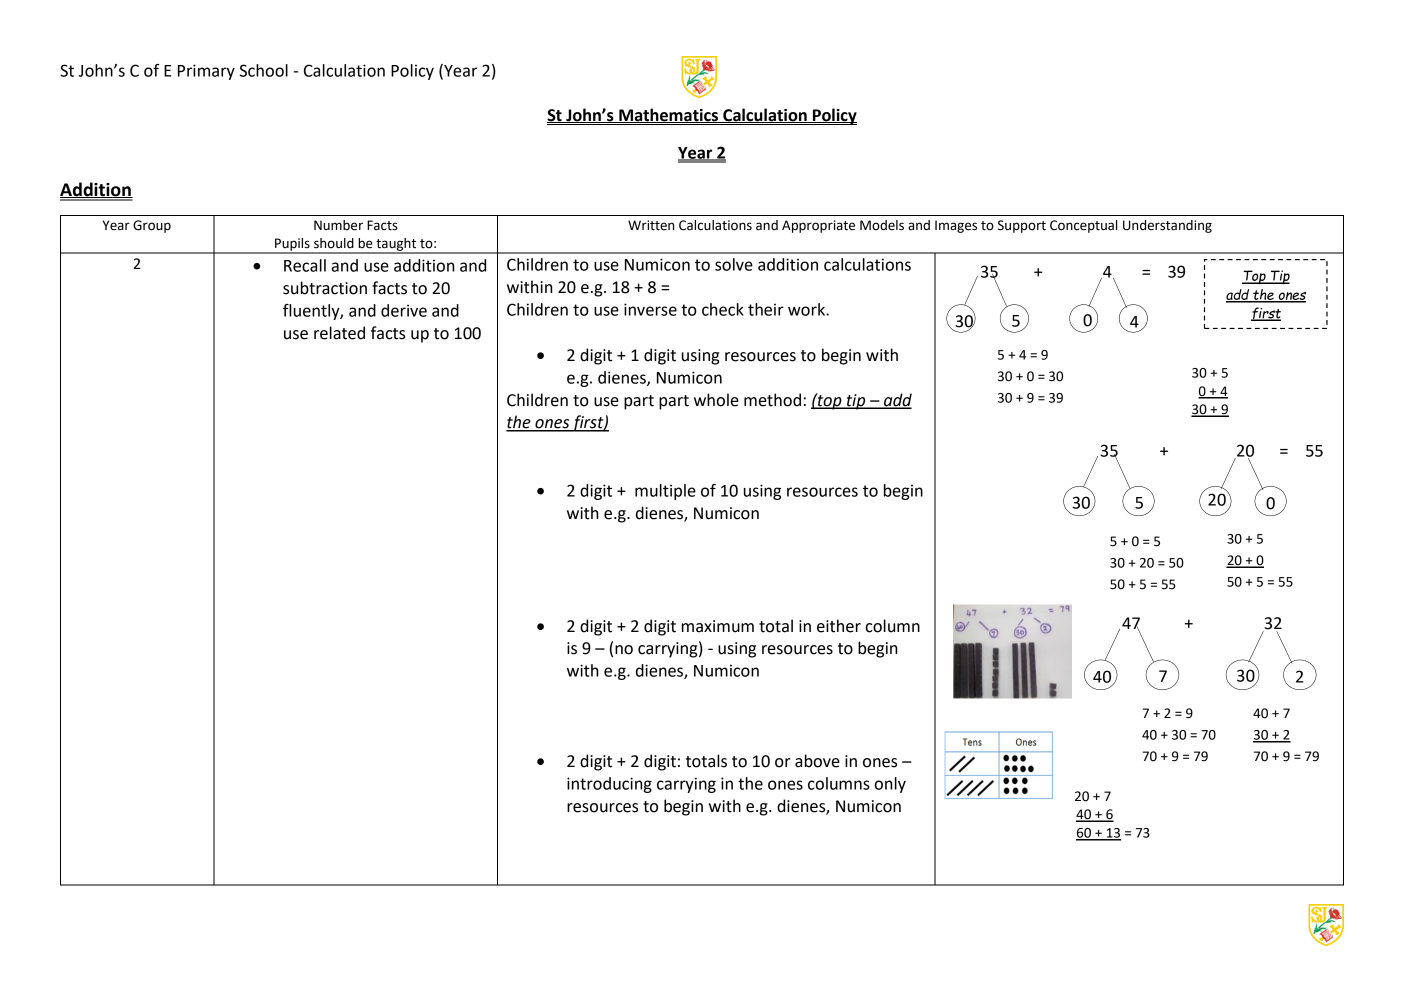 Image resolution: width=1404 pixels, height=993 pixels. Describe the element at coordinates (264, 70) in the screenshot. I see `School` at that location.
